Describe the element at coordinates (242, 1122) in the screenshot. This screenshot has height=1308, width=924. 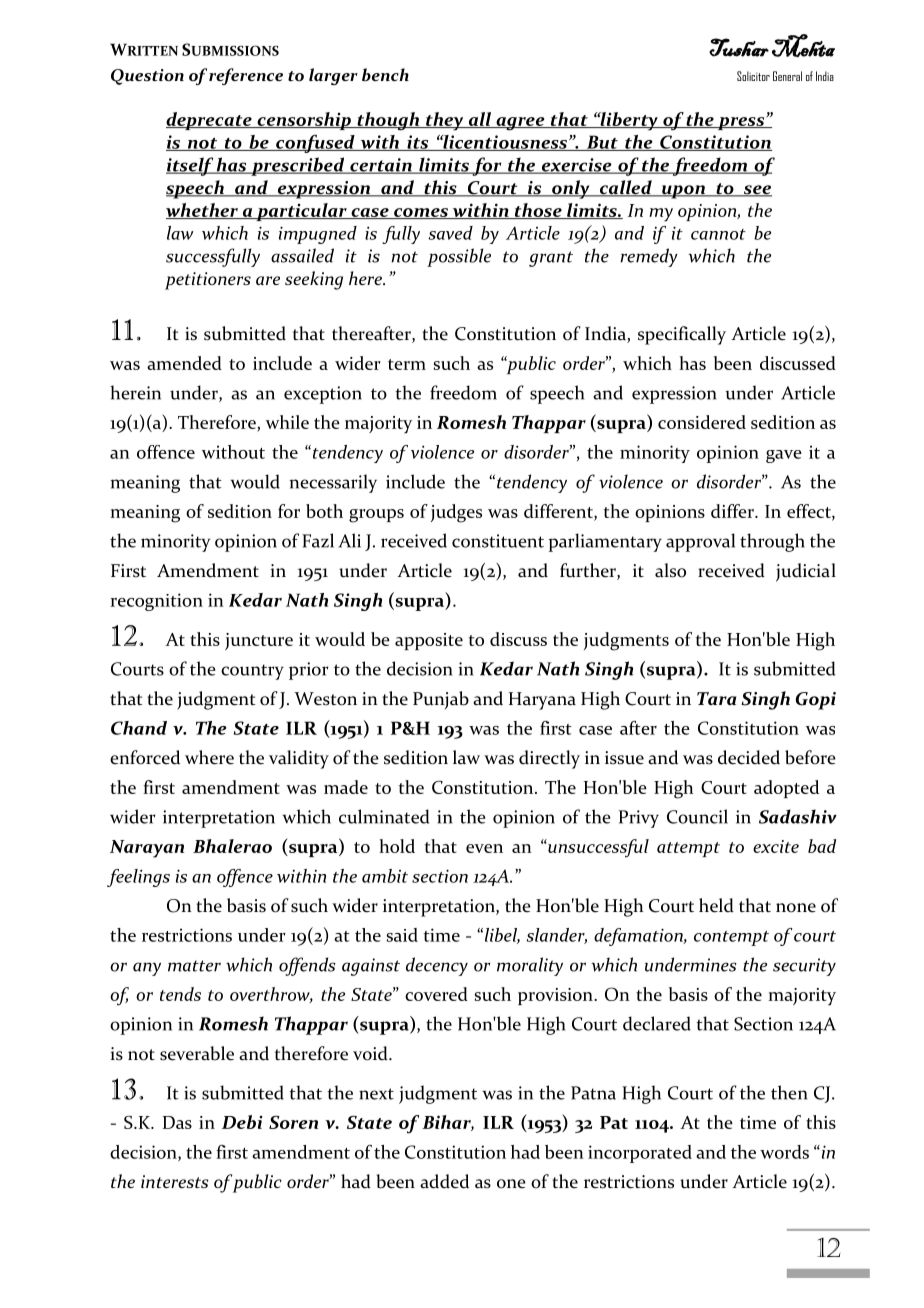
I see `Debi` at that location.
